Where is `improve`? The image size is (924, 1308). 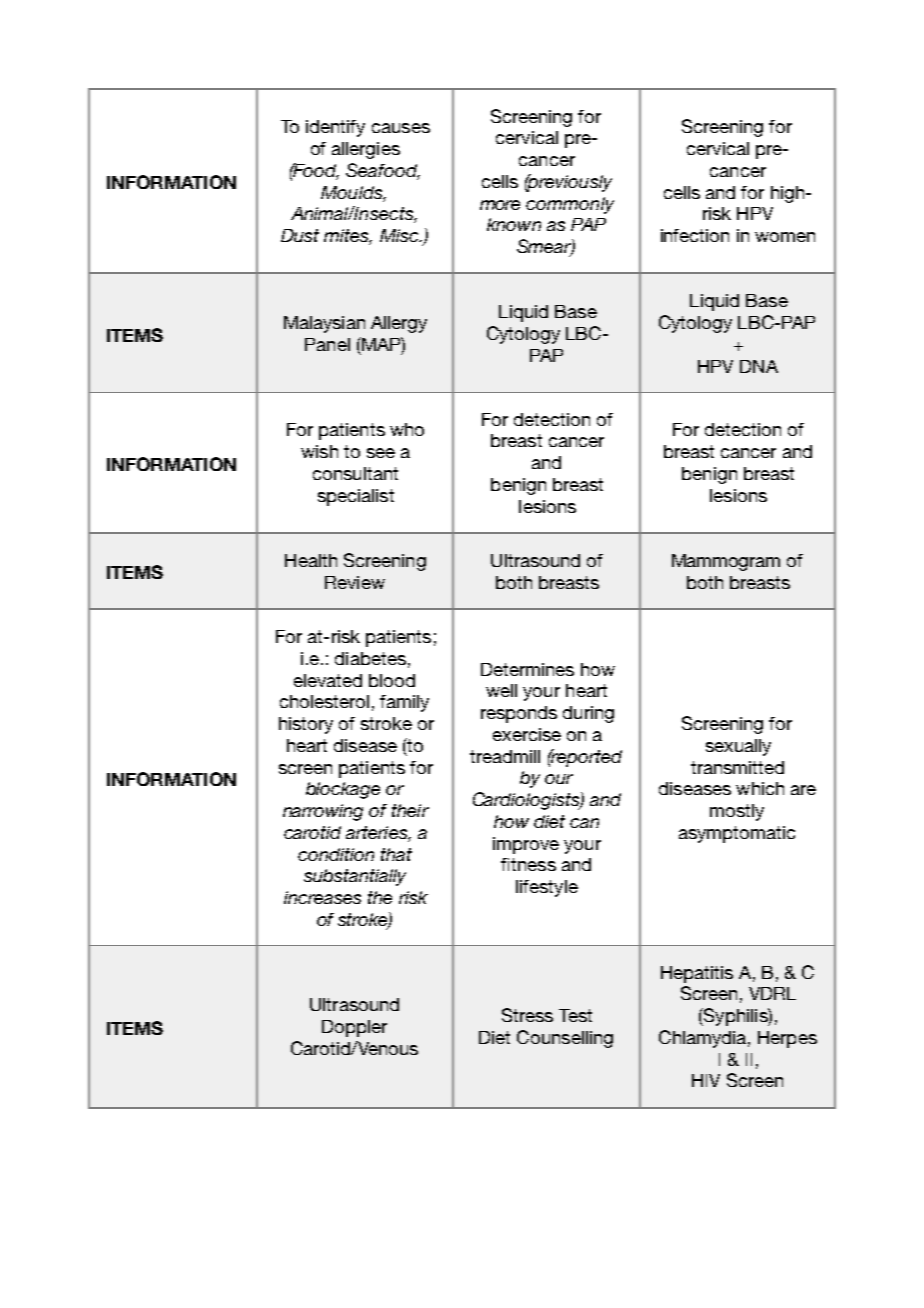 improve is located at coordinates (526, 845).
